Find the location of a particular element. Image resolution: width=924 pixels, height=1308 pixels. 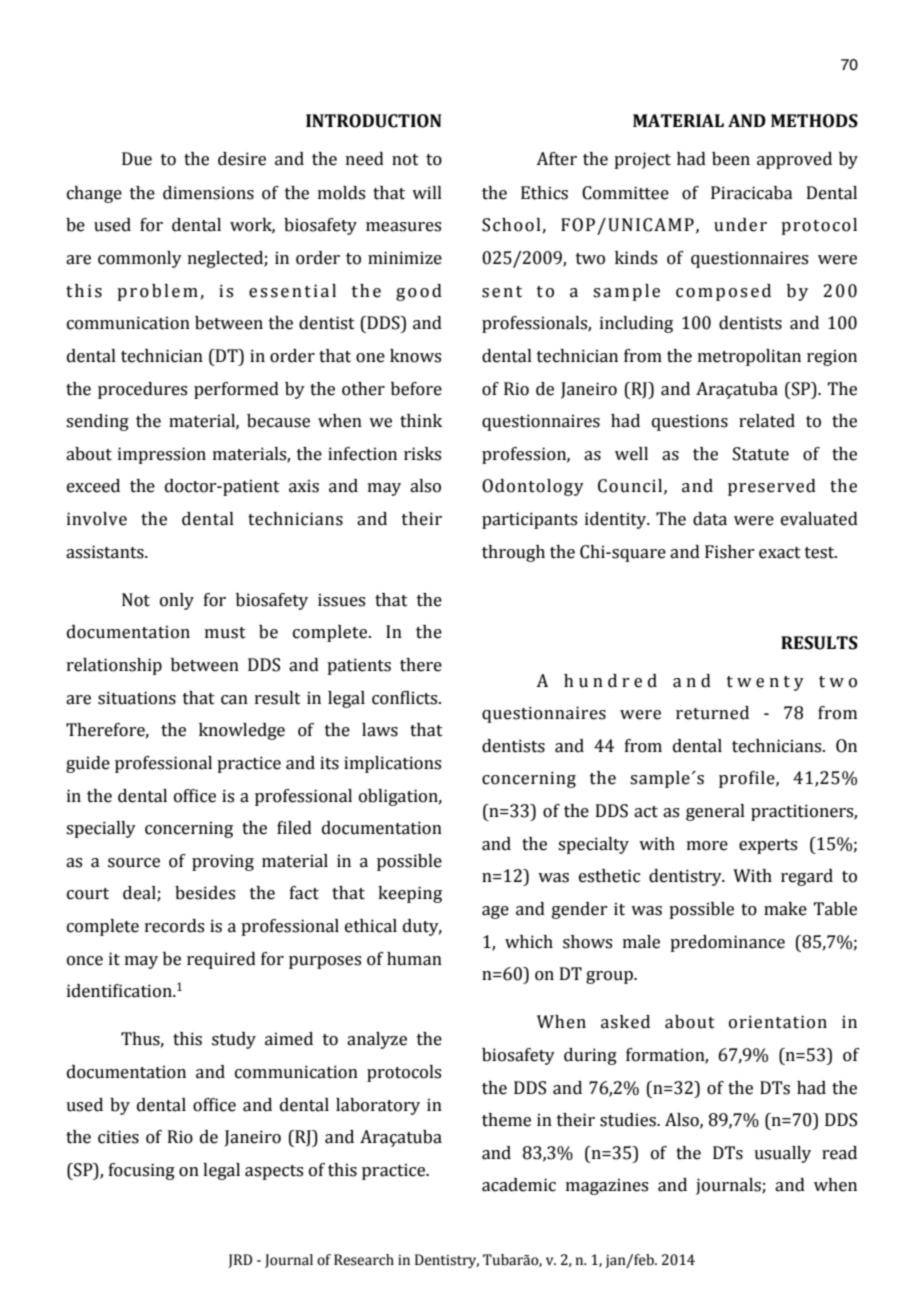

keeping is located at coordinates (410, 894).
